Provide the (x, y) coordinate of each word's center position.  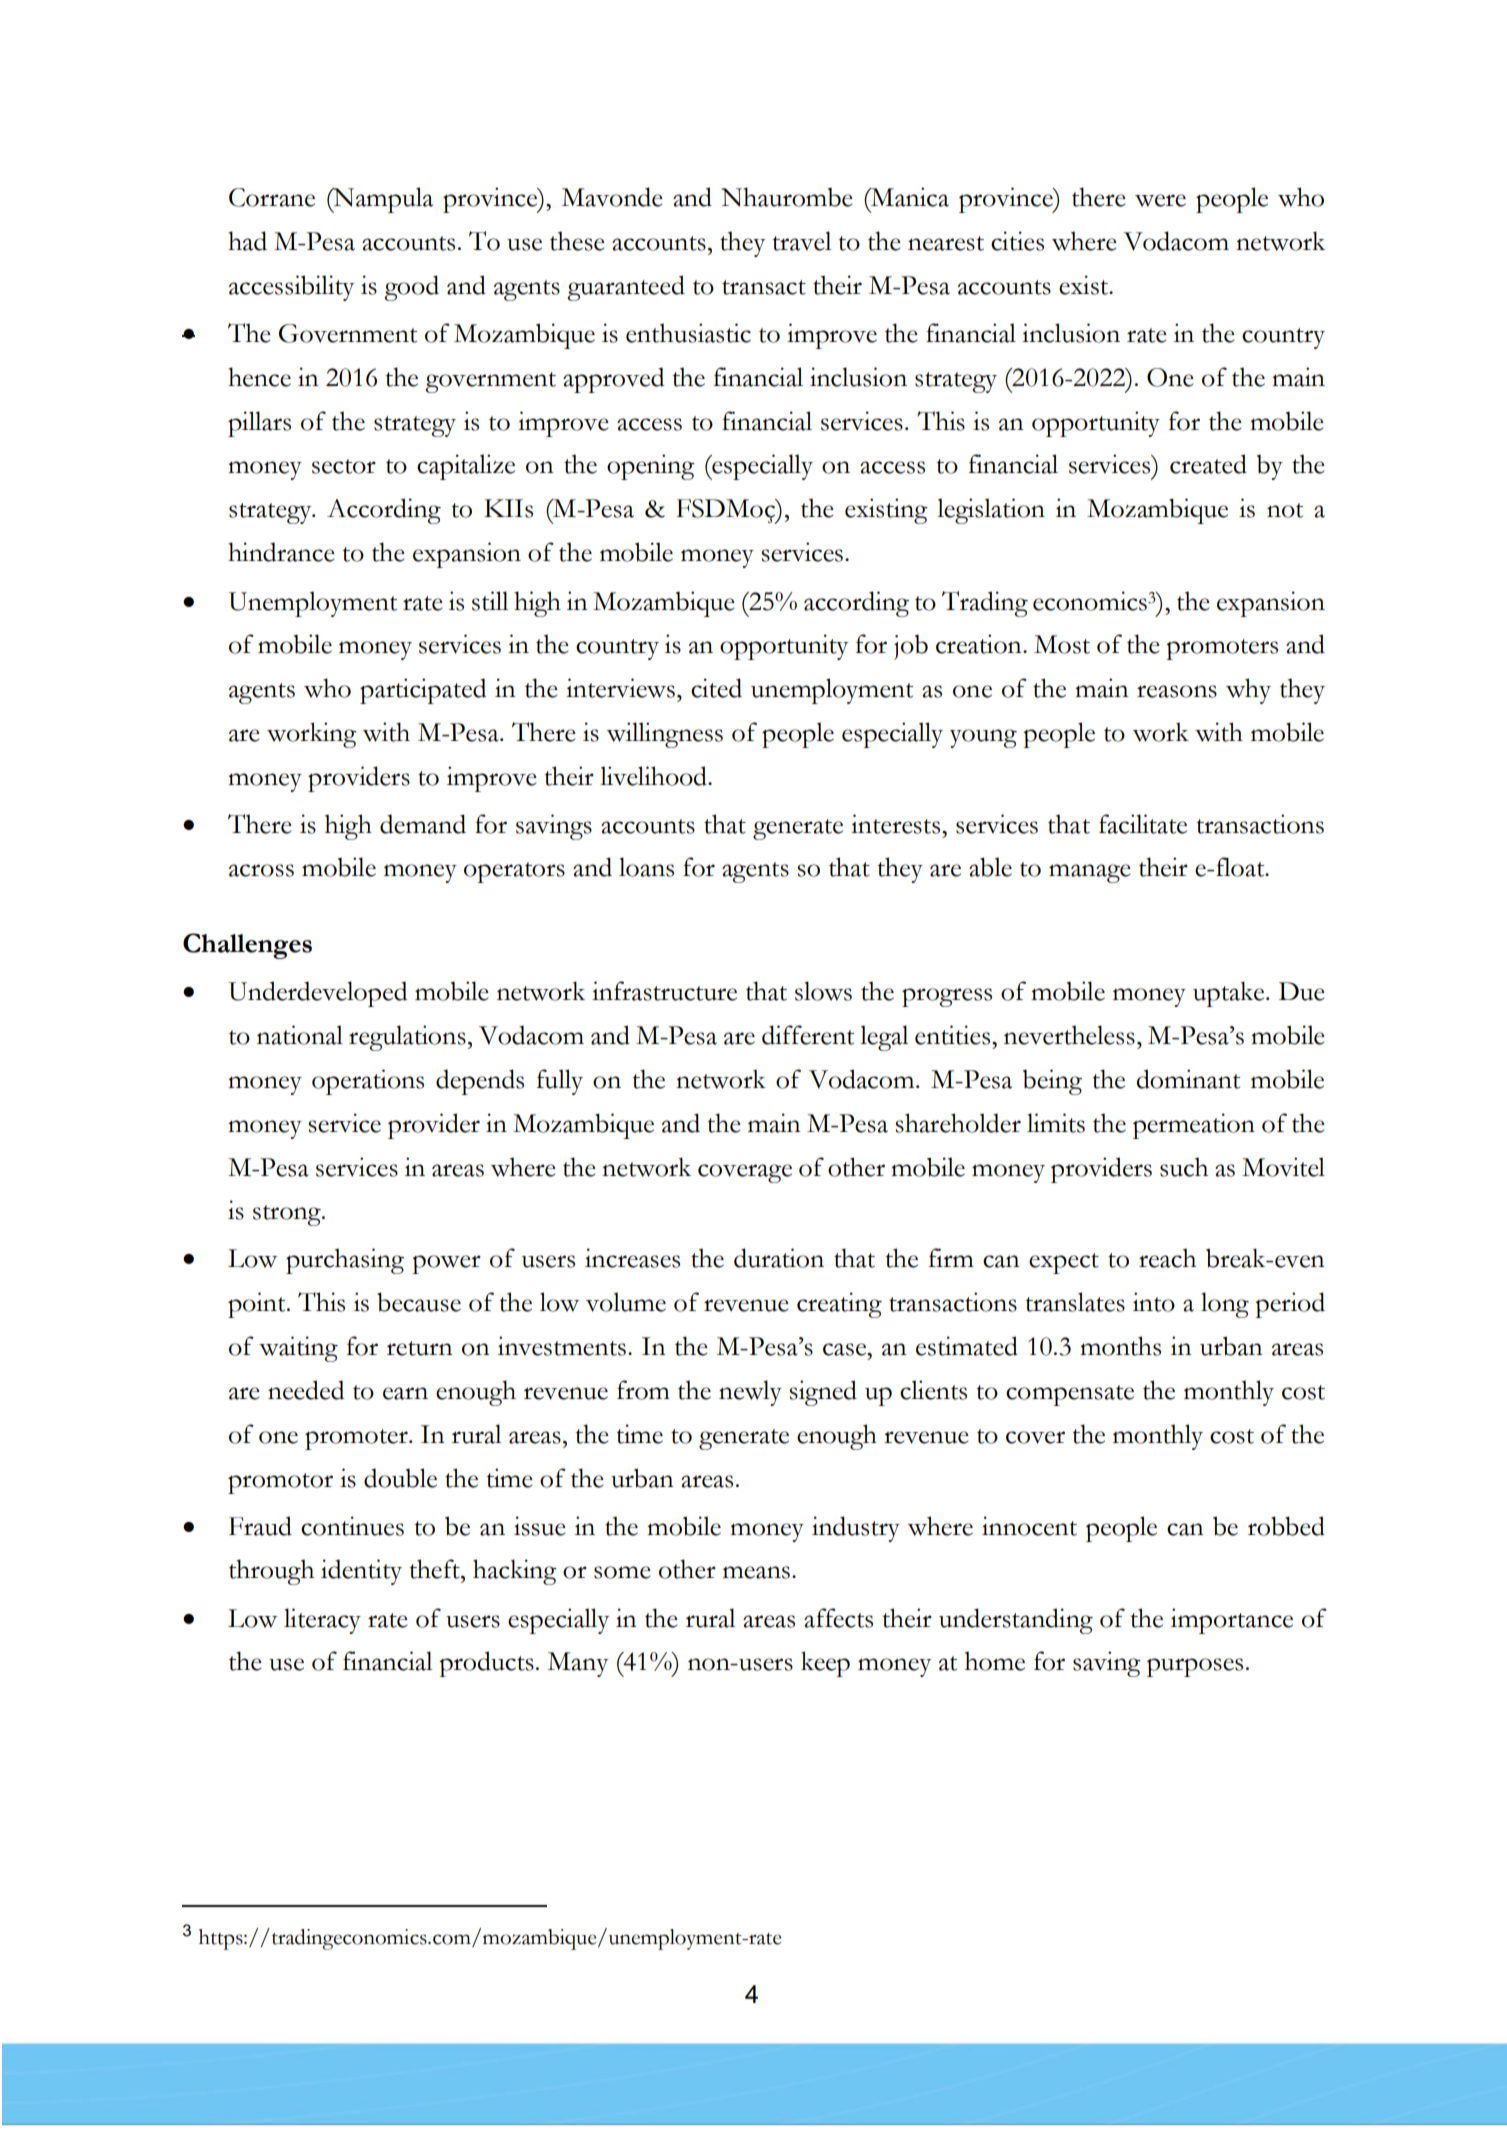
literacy (322, 1621)
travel (801, 241)
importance (1232, 1621)
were (1160, 200)
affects (838, 1618)
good (412, 288)
